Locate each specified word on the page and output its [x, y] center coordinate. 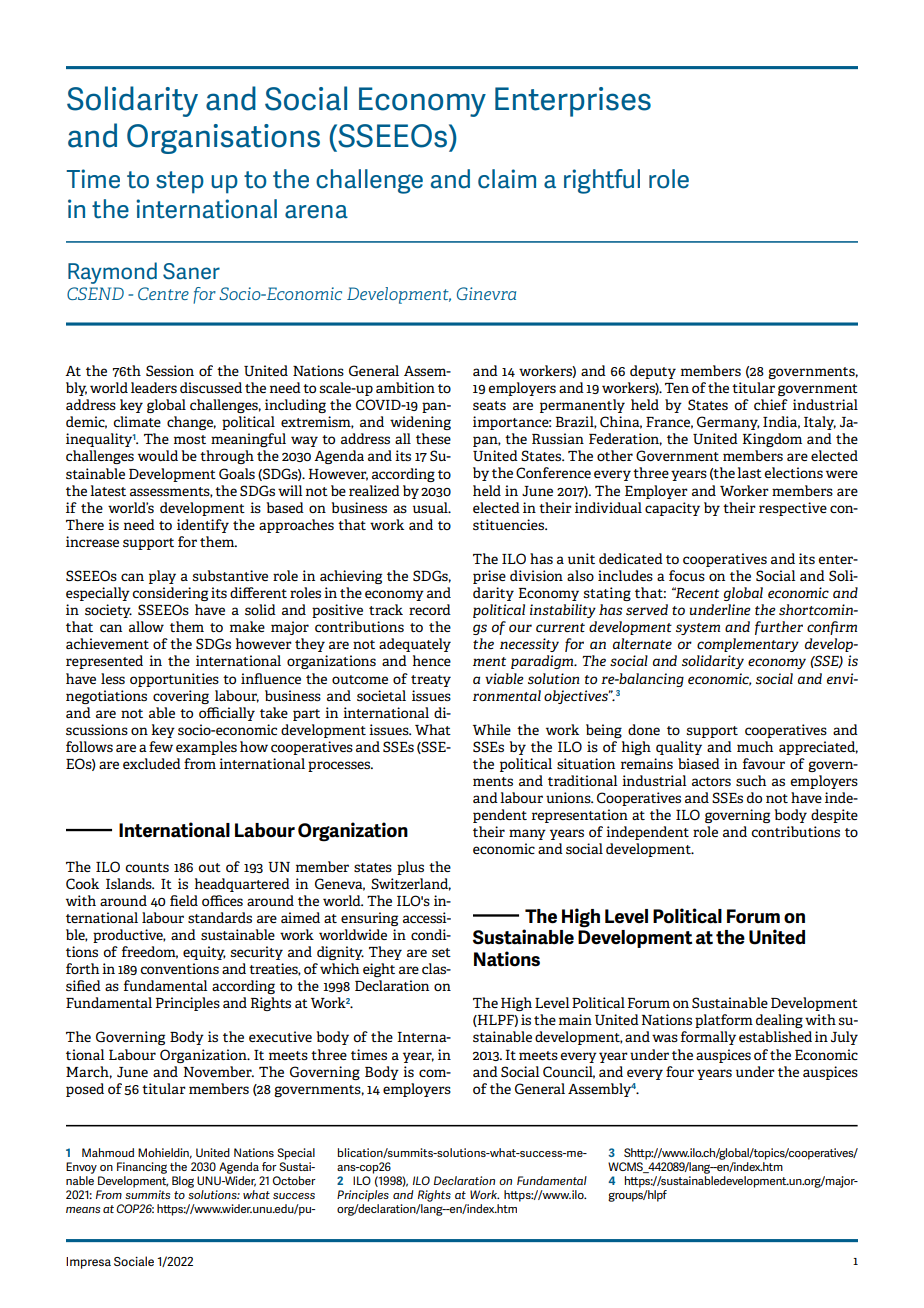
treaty [431, 681]
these [433, 438]
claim [507, 179]
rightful [602, 181]
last [749, 472]
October [294, 1180]
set [441, 952]
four [680, 1071]
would [158, 455]
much [755, 746]
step [180, 182]
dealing [779, 1021]
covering [181, 697]
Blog [183, 1182]
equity [204, 953]
